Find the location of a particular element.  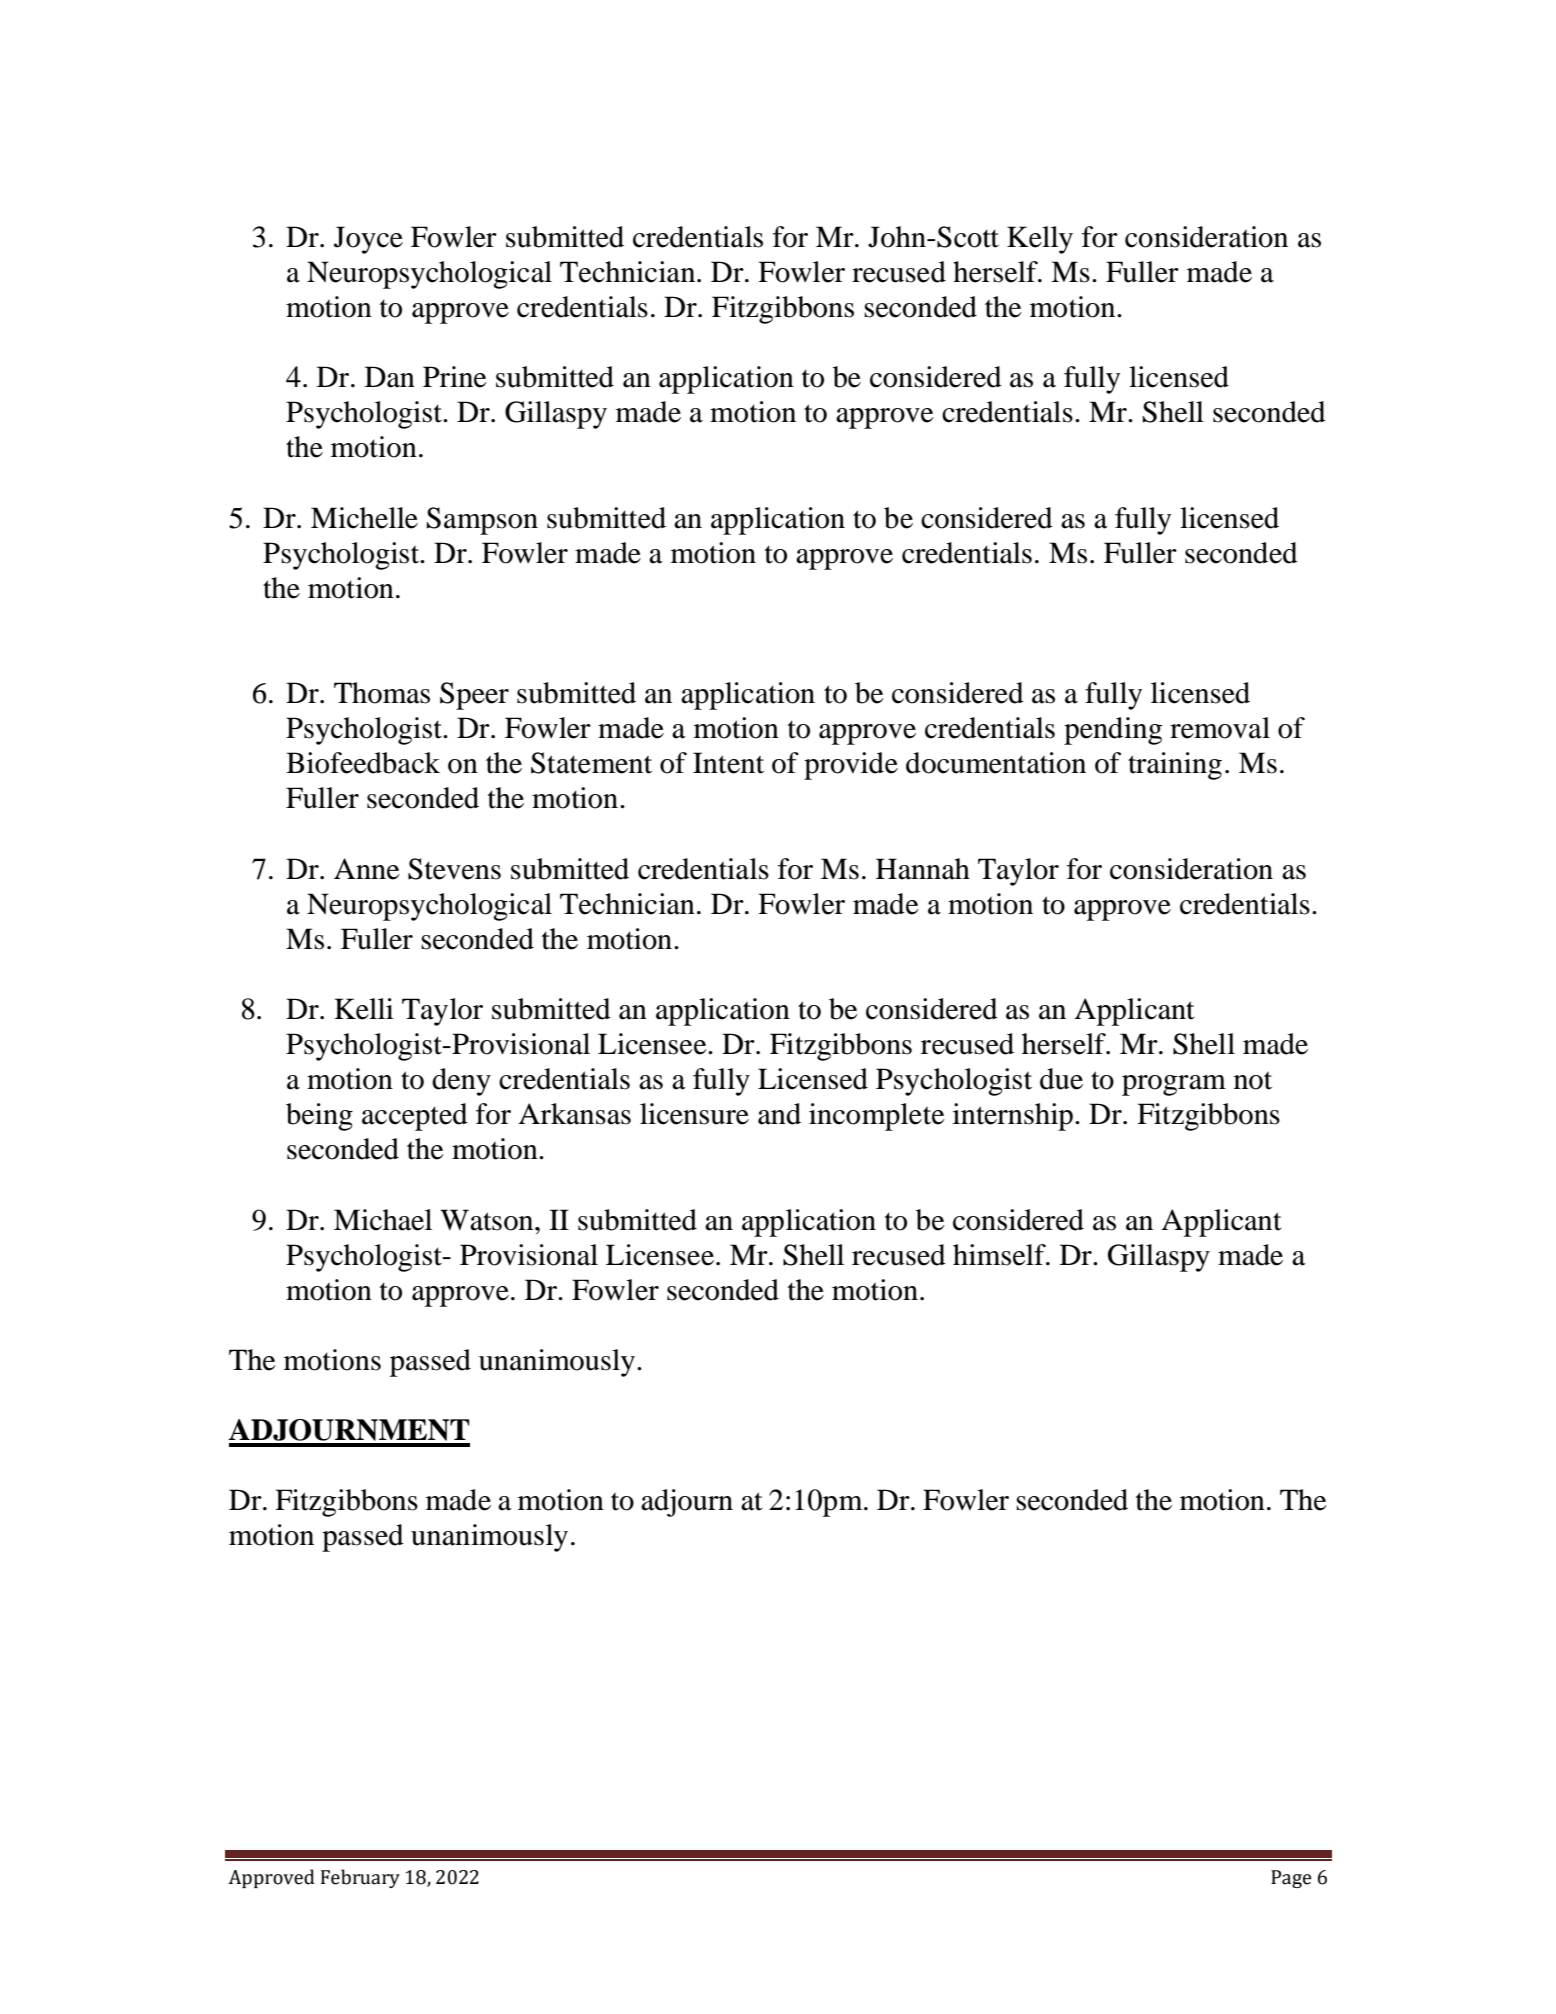

Stevens is located at coordinates (454, 869).
